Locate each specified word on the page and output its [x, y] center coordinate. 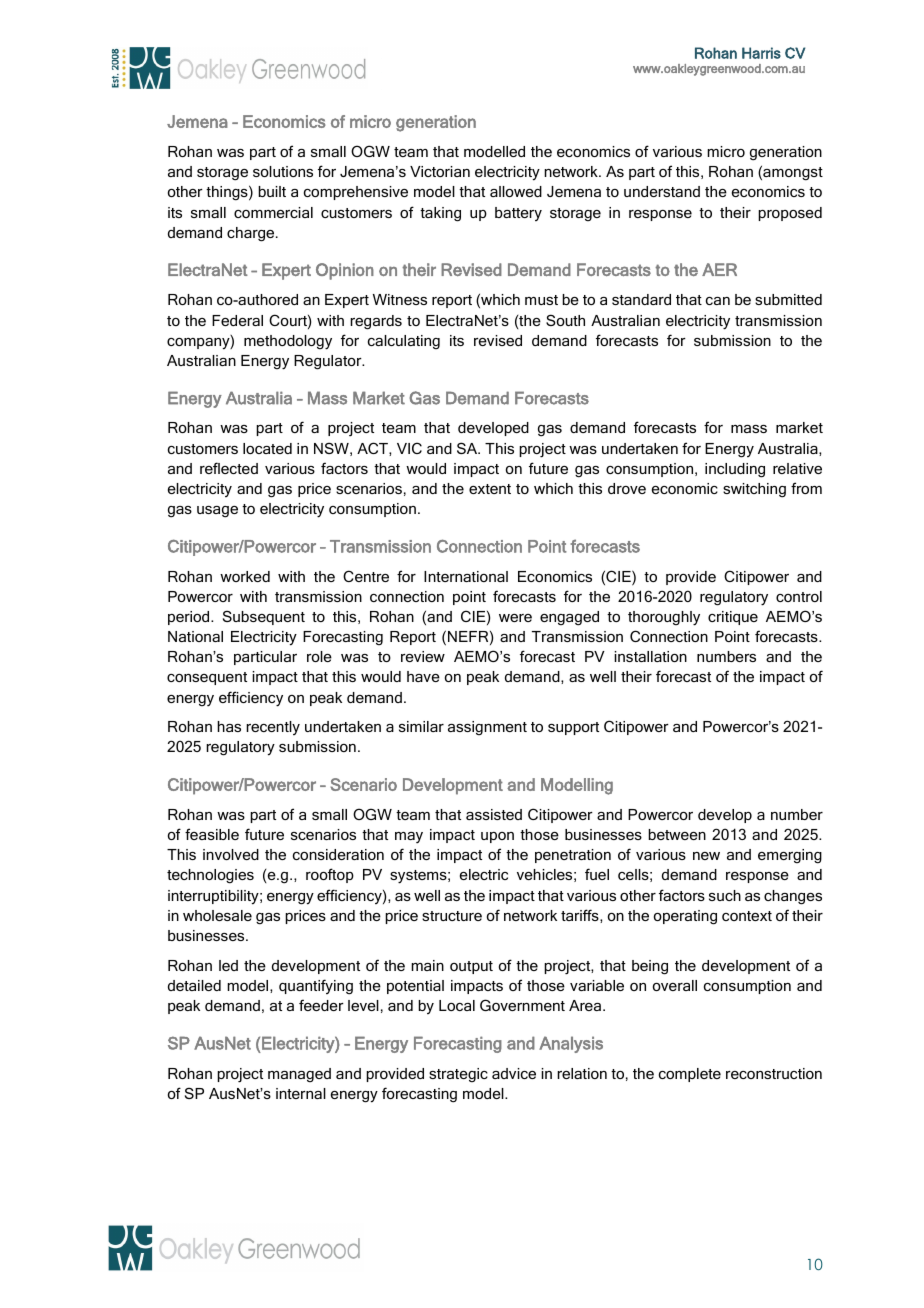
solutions [283, 171]
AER [719, 269]
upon [497, 837]
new [706, 856]
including [735, 470]
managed [299, 1075]
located [267, 448]
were [515, 618]
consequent [207, 678]
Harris [761, 53]
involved [231, 854]
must [541, 300]
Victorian [440, 171]
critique [733, 618]
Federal [237, 320]
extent [490, 489]
